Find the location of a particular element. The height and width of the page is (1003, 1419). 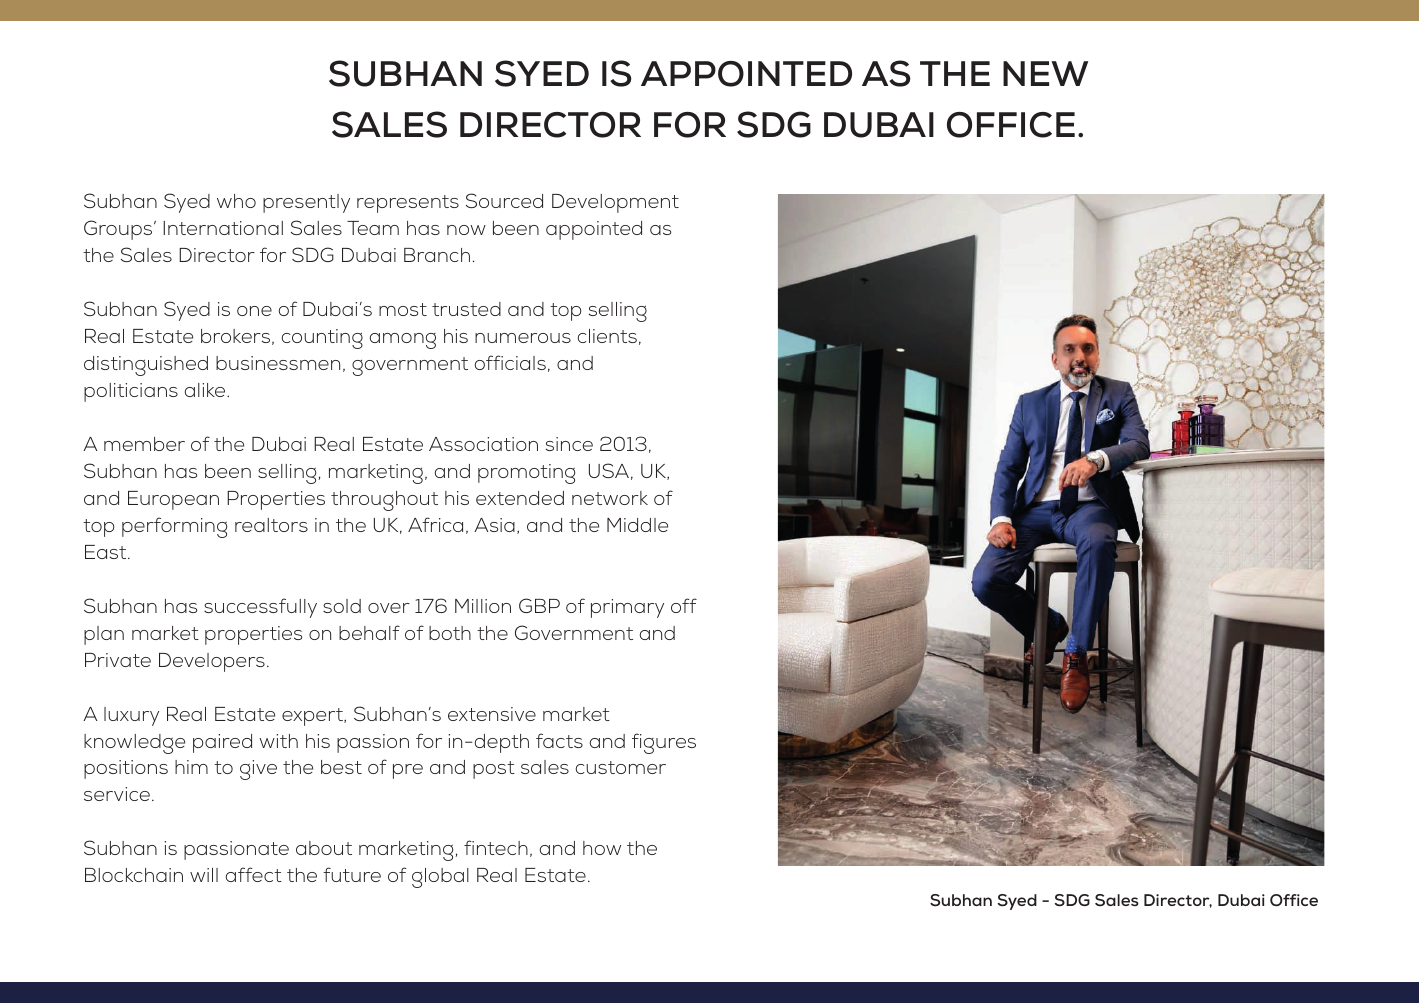

customer is located at coordinates (621, 767).
